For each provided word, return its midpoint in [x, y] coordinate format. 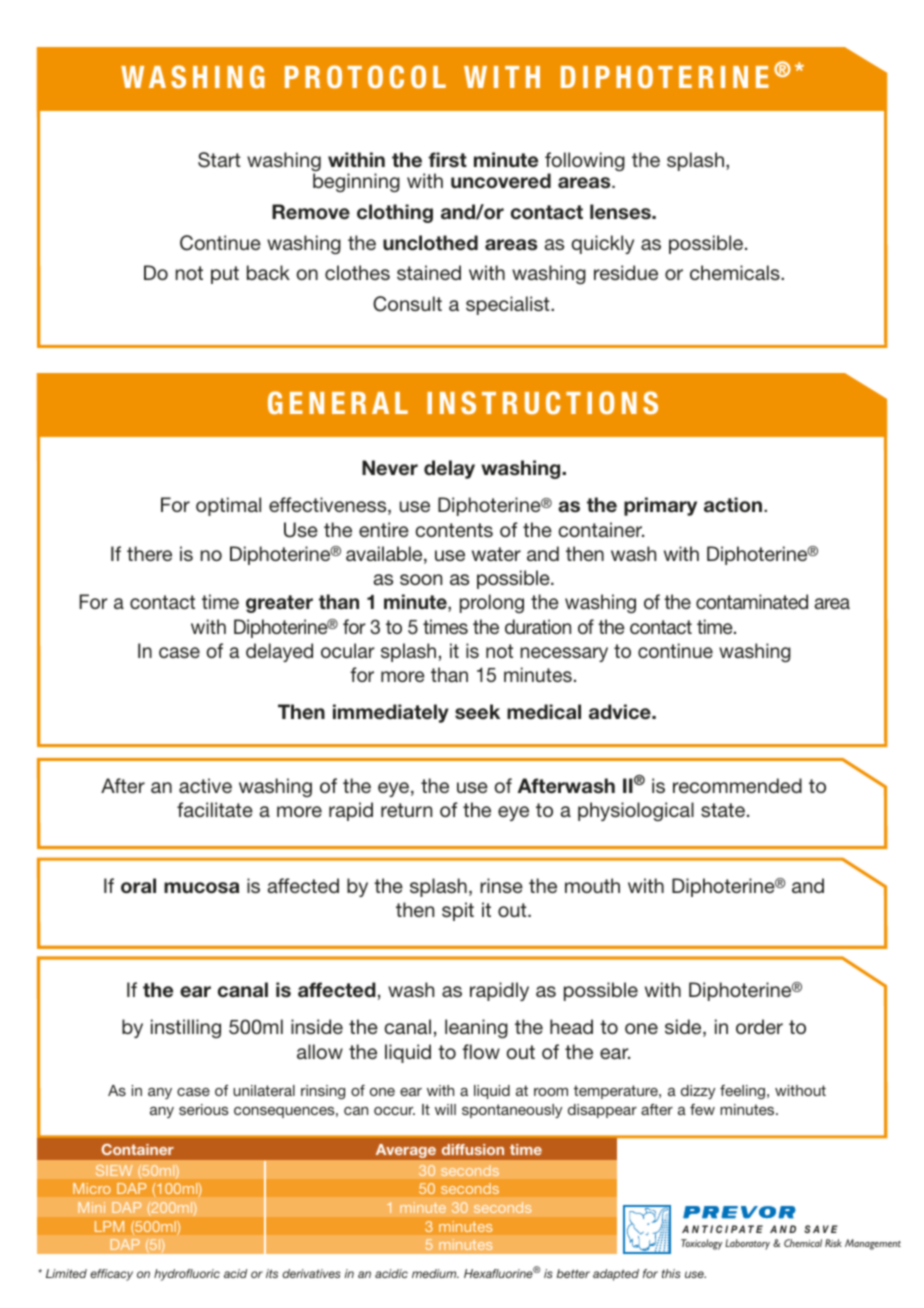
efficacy [111, 1275]
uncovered [501, 181]
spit [458, 911]
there [149, 553]
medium [435, 1273]
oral [138, 886]
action [734, 505]
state [723, 810]
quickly [602, 244]
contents [454, 530]
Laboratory [747, 1244]
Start [219, 160]
